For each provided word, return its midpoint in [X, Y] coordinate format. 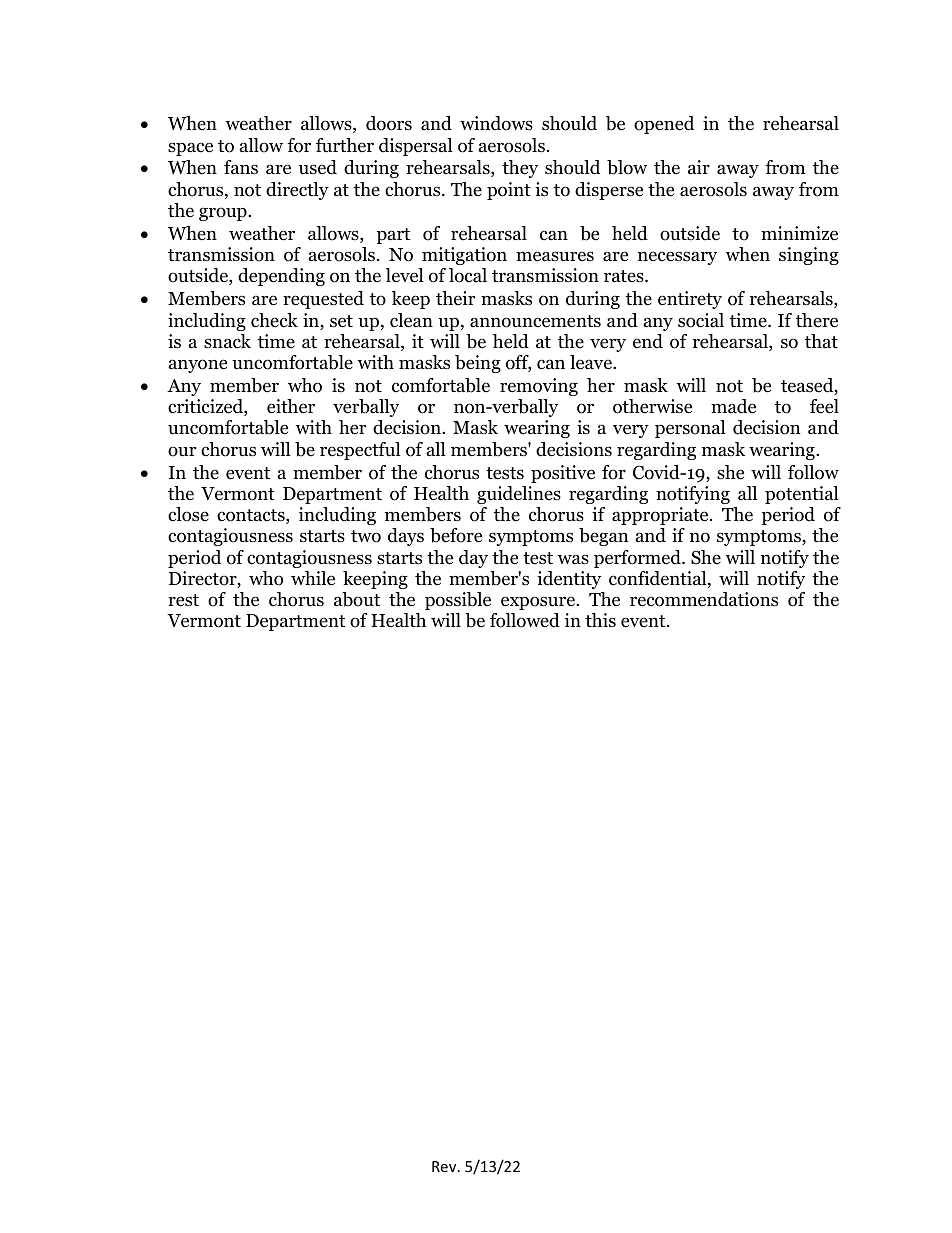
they [520, 169]
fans [241, 167]
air [699, 167]
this [600, 620]
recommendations [704, 599]
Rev [445, 1166]
